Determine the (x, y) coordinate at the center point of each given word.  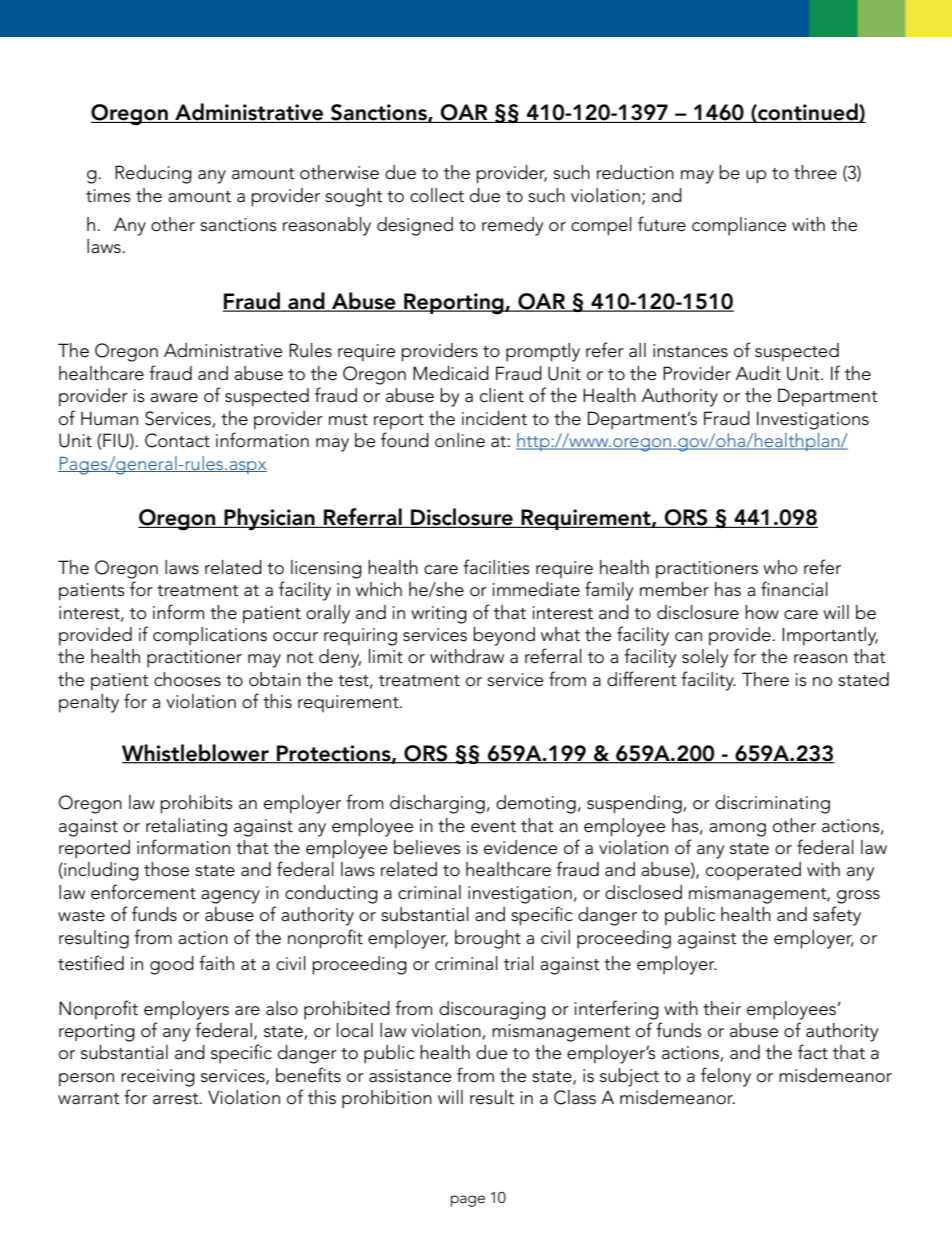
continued (808, 113)
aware (174, 398)
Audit (758, 373)
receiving (158, 1078)
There (765, 679)
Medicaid (451, 373)
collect (437, 195)
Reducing (153, 174)
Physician (269, 519)
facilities (496, 567)
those (166, 869)
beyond (504, 636)
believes (427, 847)
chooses (187, 679)
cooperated (753, 871)
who (780, 567)
